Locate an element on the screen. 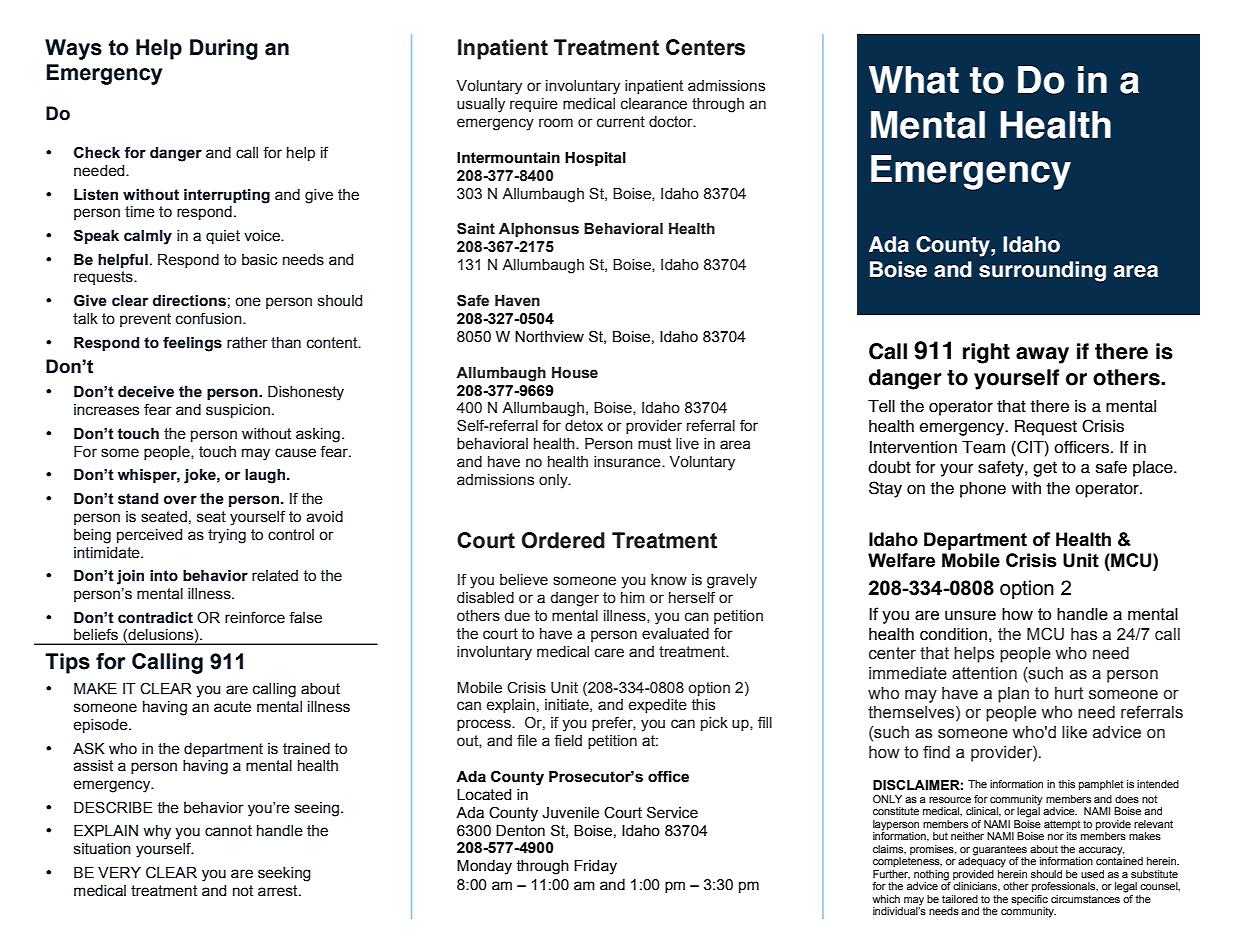 The image size is (1233, 952). require is located at coordinates (534, 105).
